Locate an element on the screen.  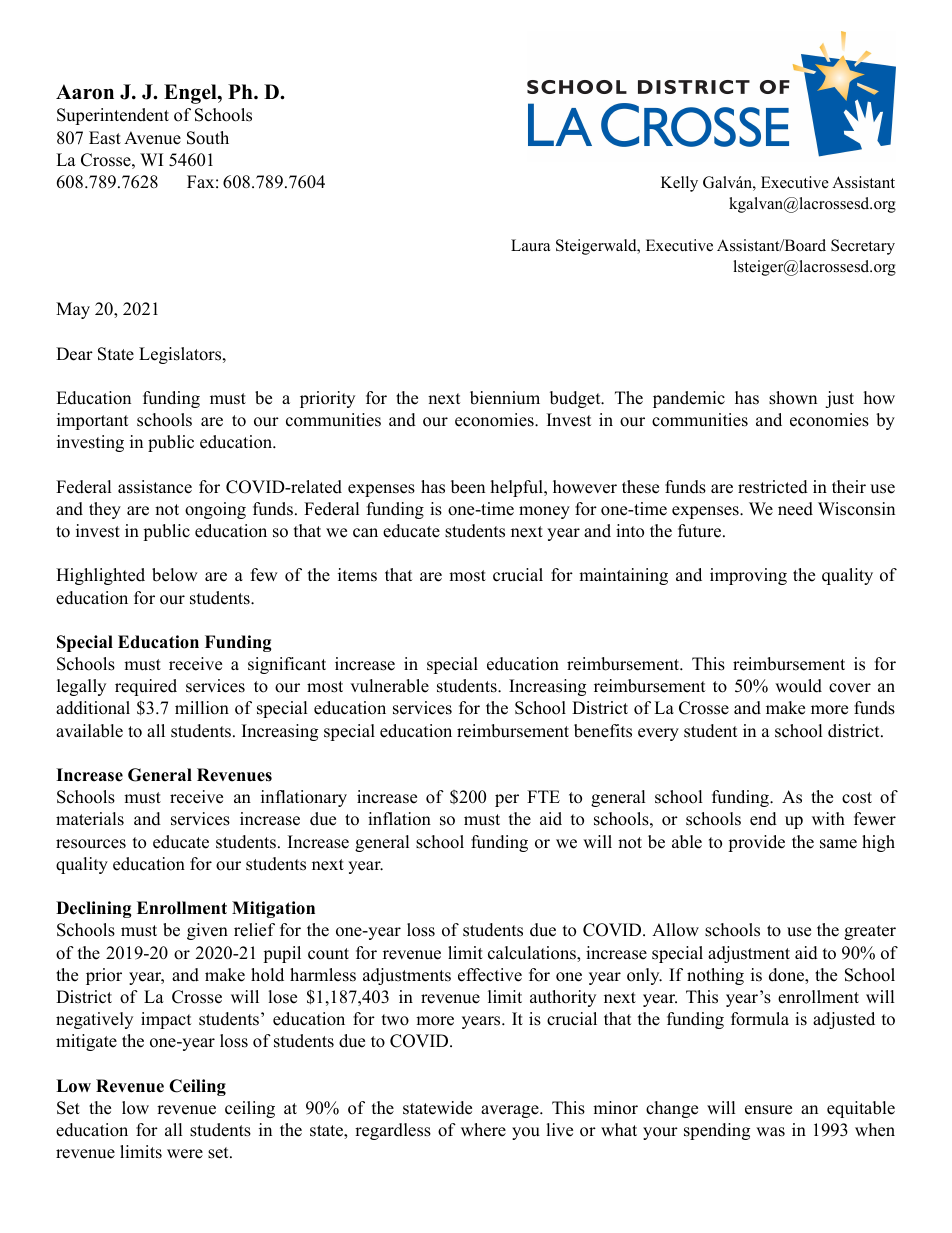
Laura is located at coordinates (530, 245).
